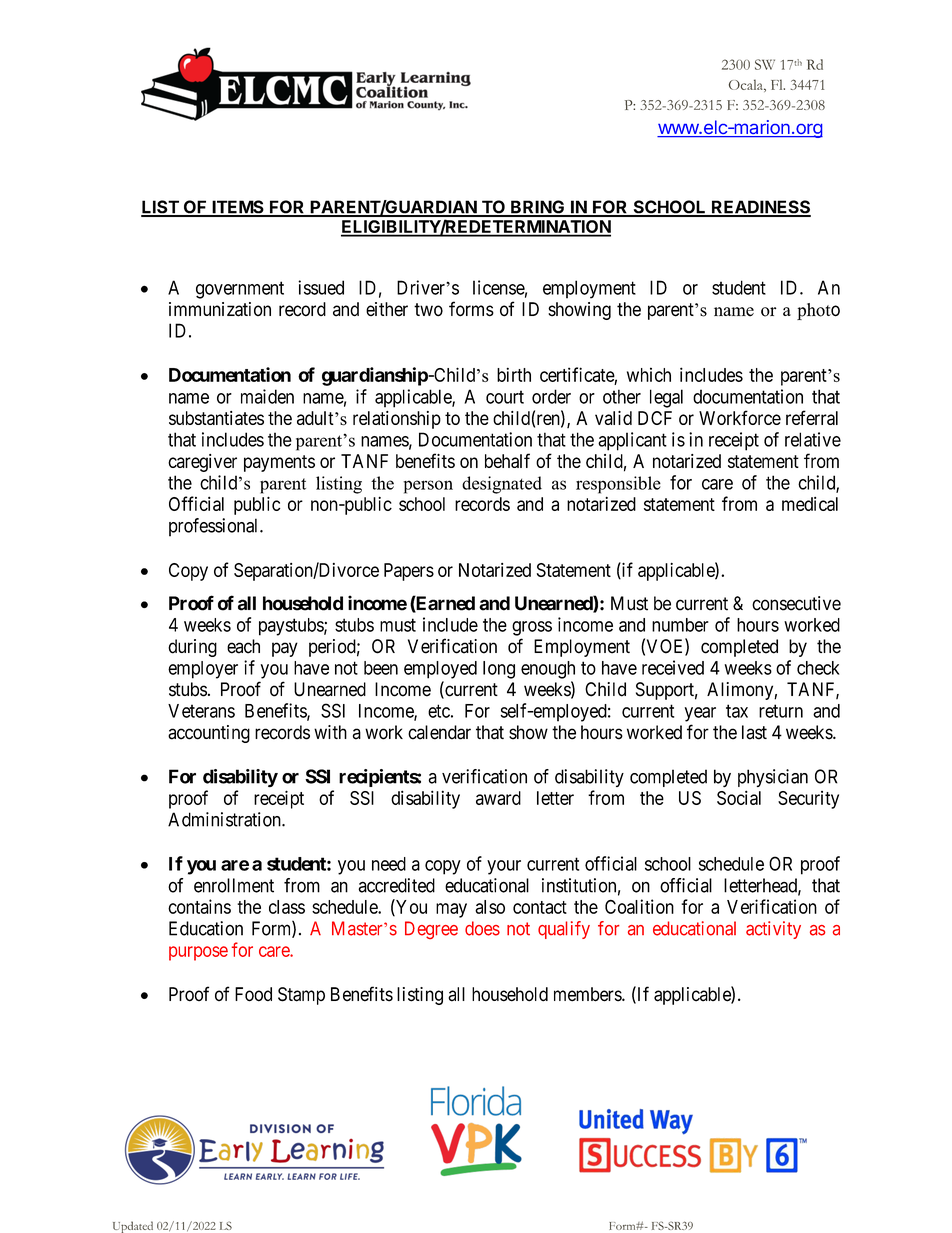 This screenshot has height=1233, width=952. I want to click on READINESS, so click(760, 208).
